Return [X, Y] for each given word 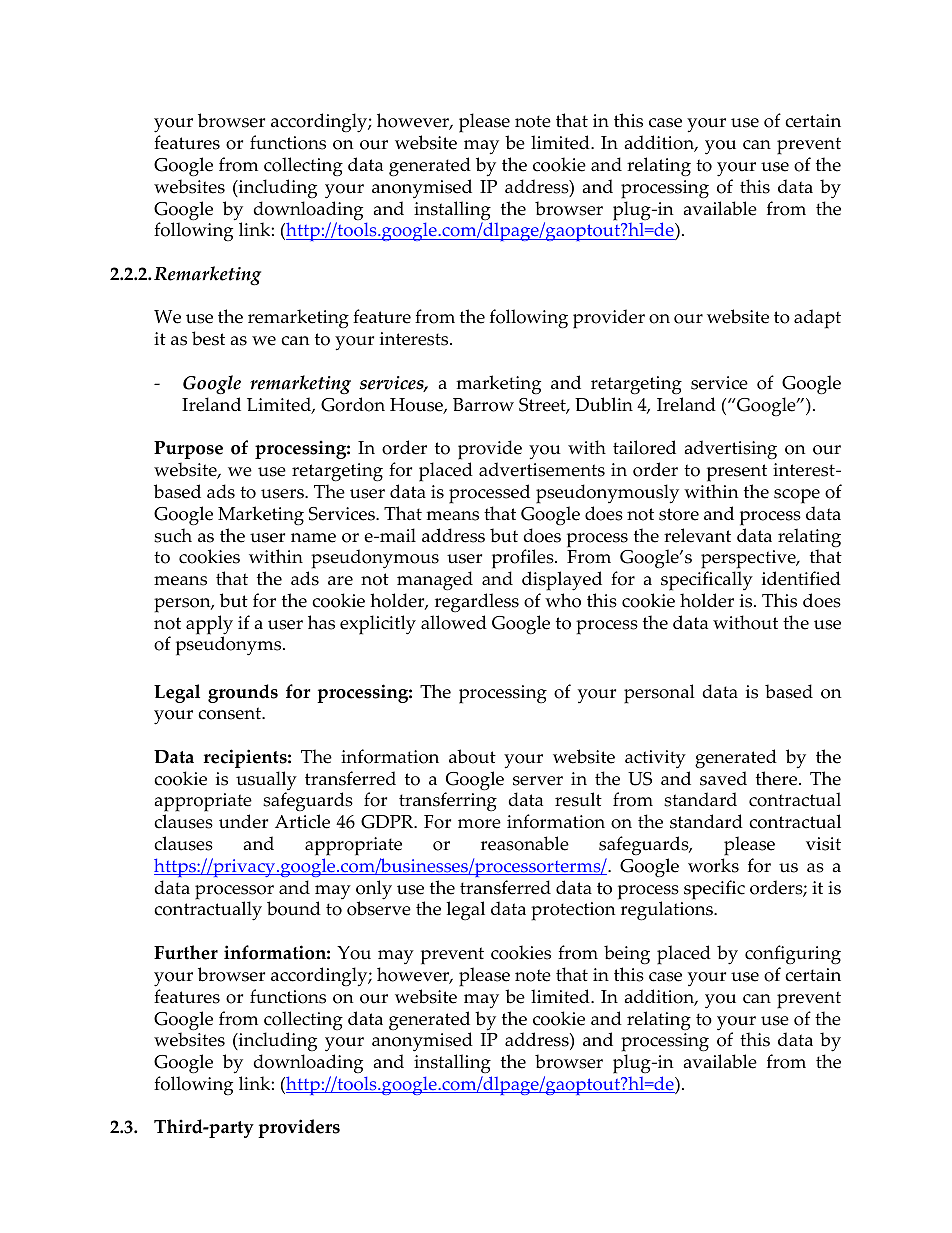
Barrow [483, 405]
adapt [817, 319]
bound [294, 908]
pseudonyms [230, 646]
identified [801, 578]
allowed [454, 622]
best [208, 338]
